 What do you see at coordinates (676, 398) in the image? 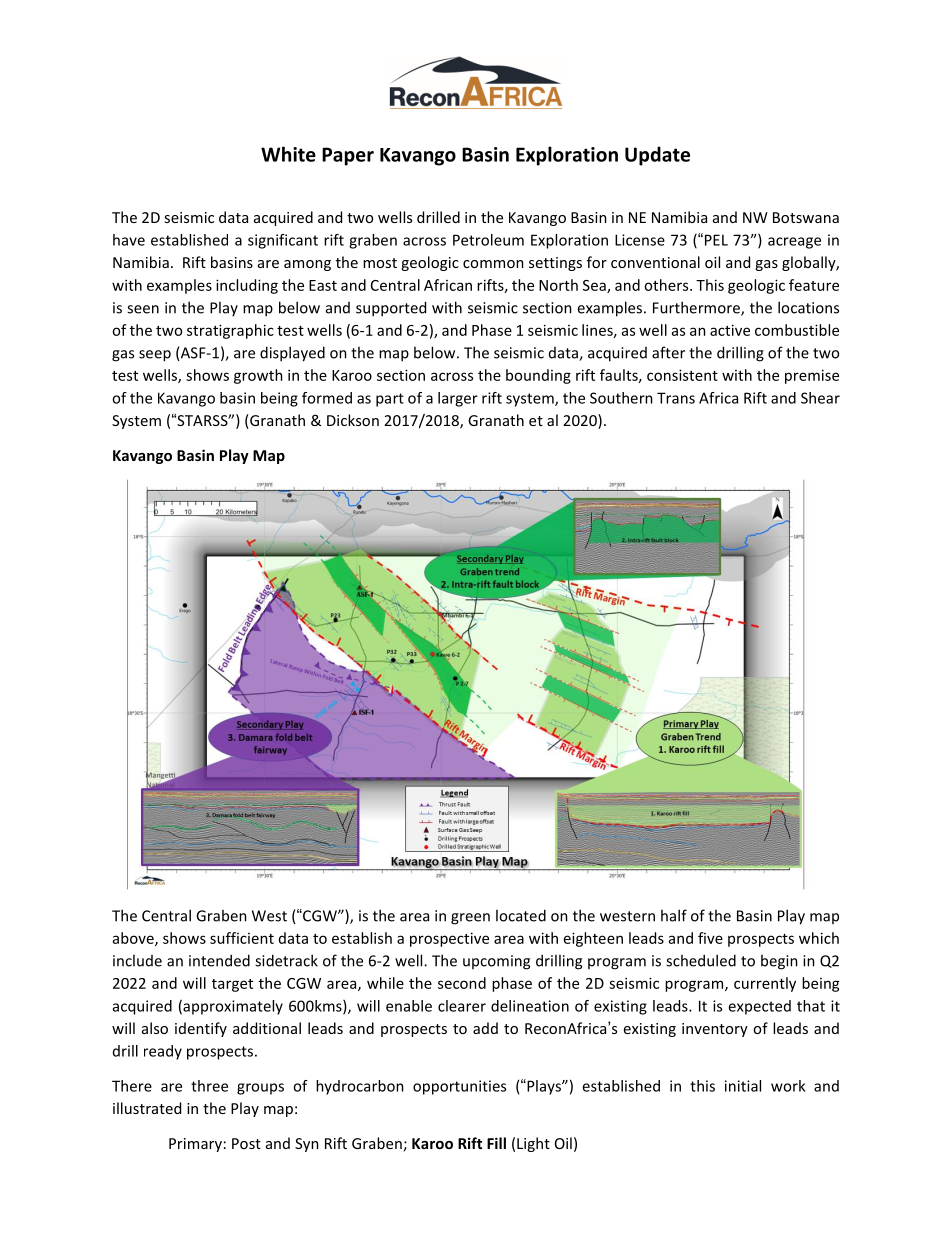
I see `Trans` at bounding box center [676, 398].
